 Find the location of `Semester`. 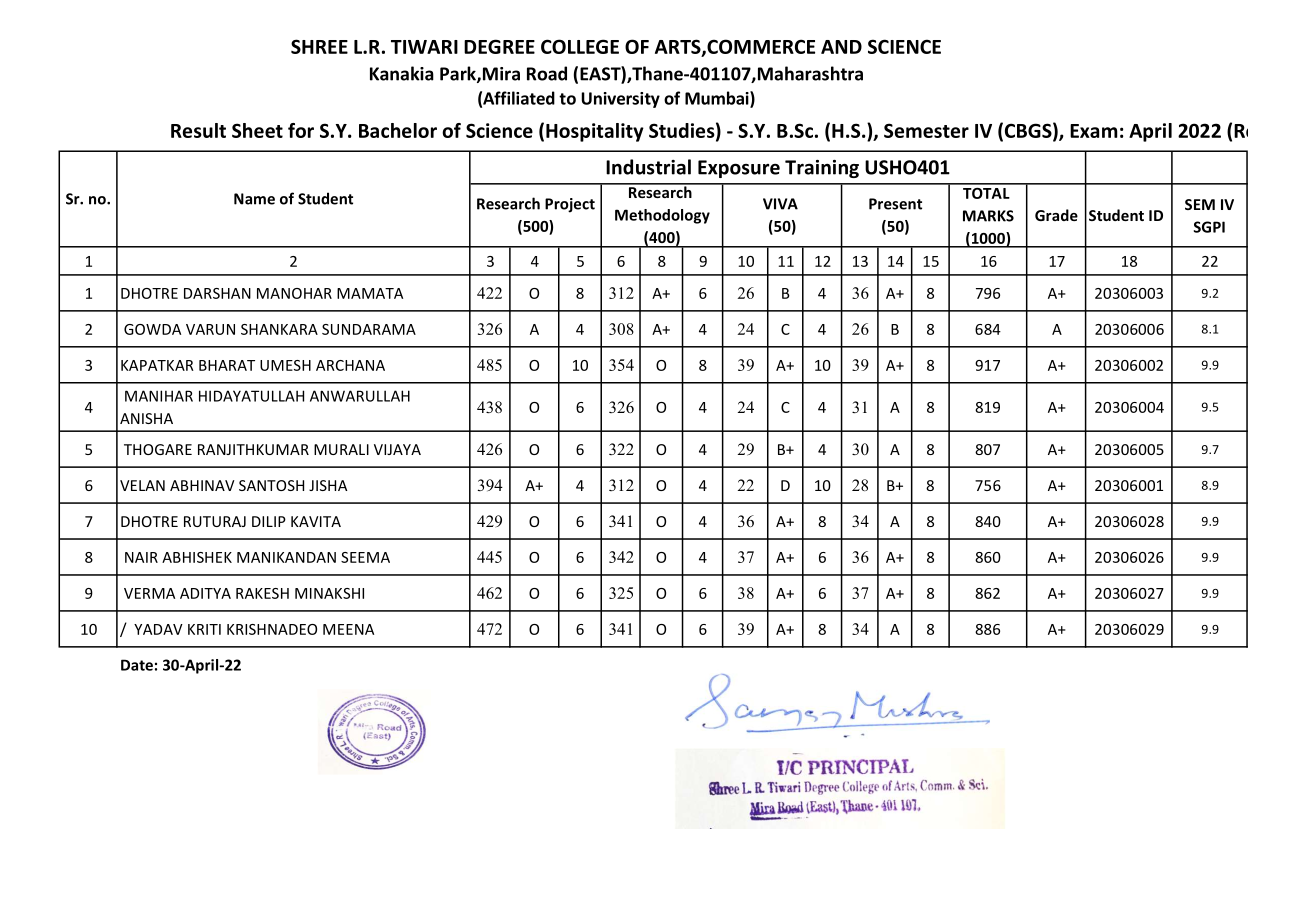

Semester is located at coordinates (926, 130).
